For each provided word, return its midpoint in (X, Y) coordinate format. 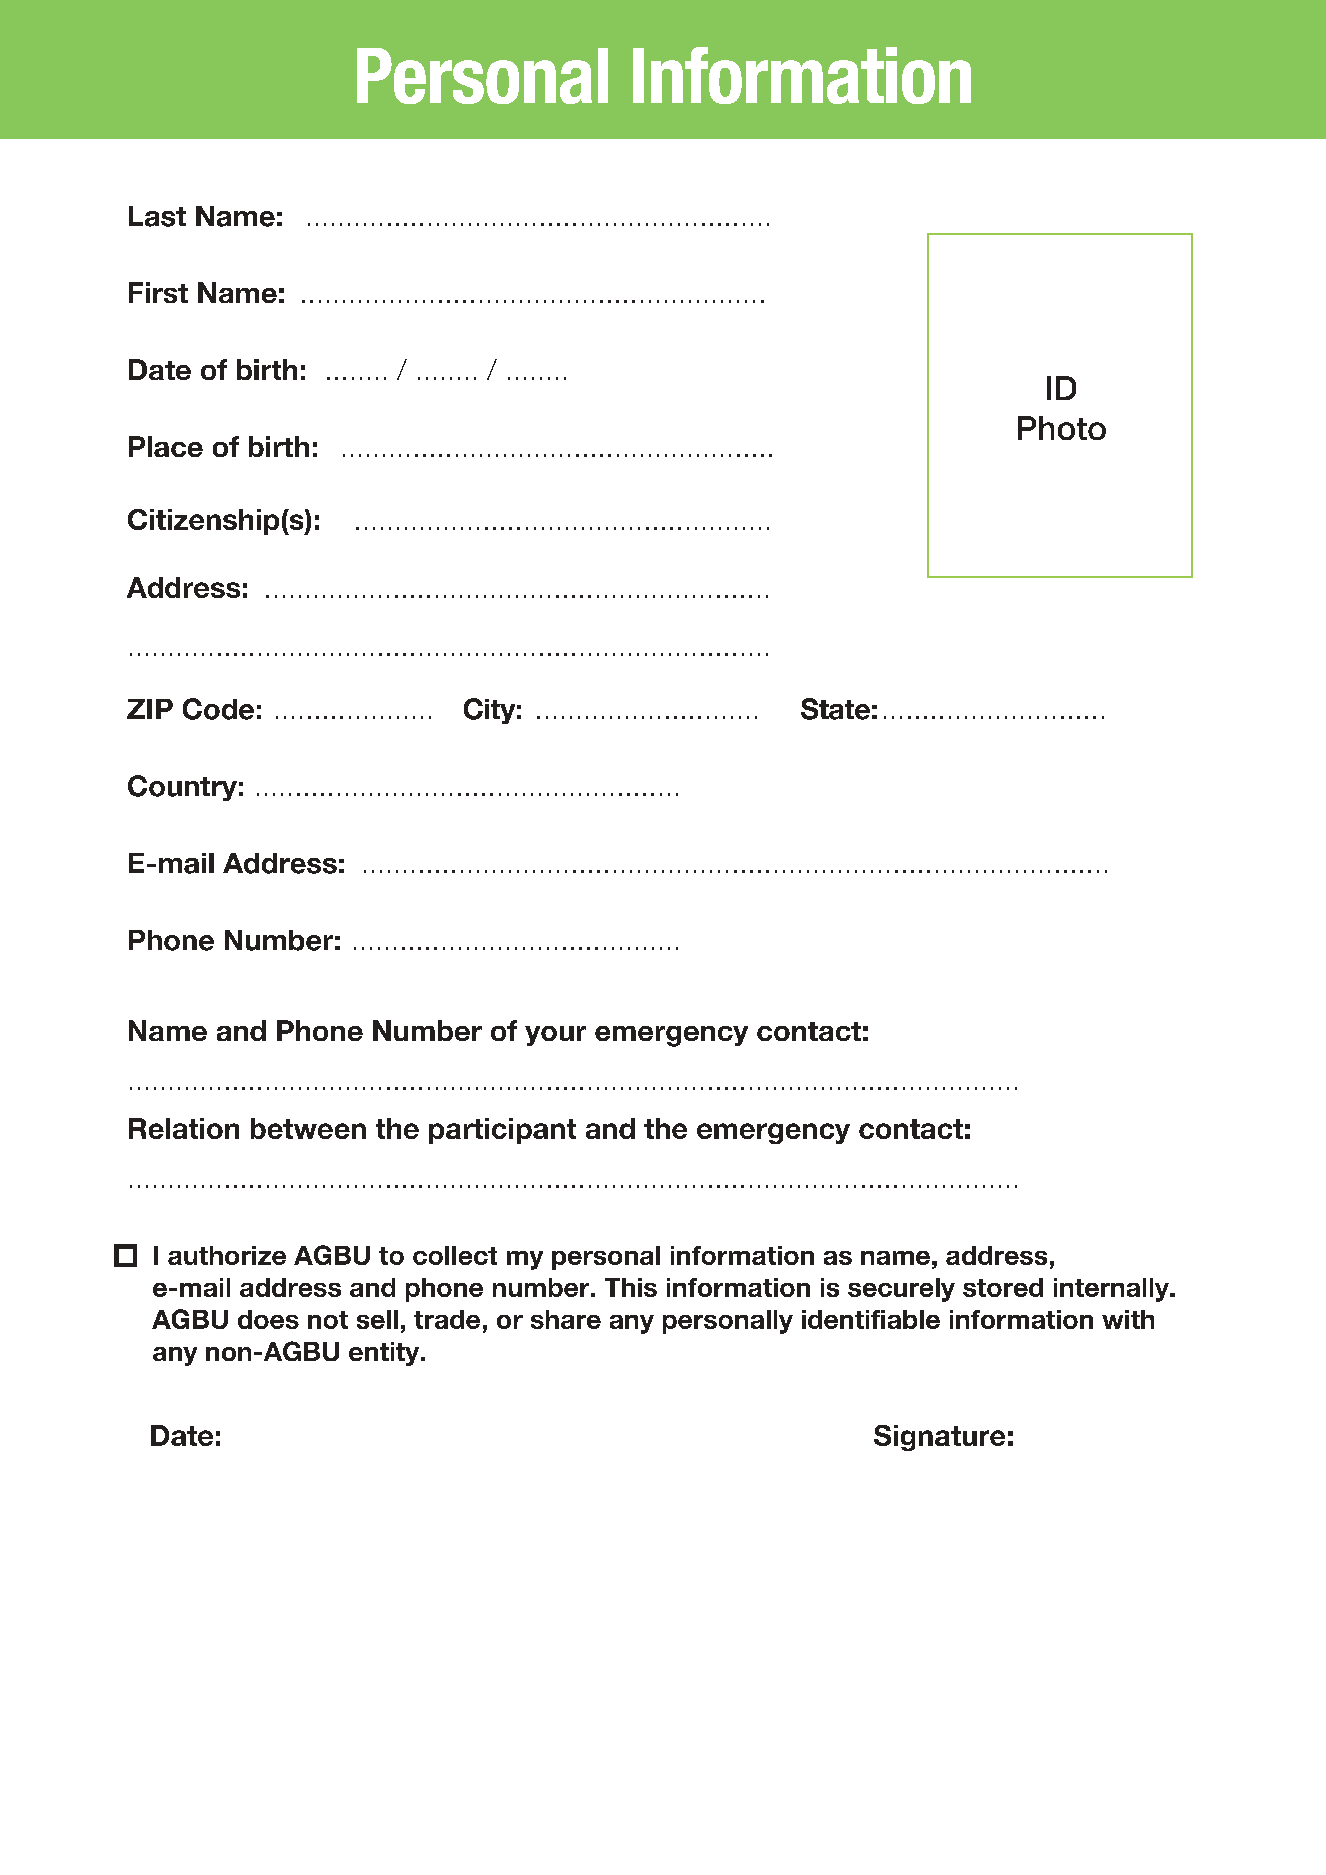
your (555, 1036)
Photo (1062, 428)
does (268, 1319)
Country (182, 788)
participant (502, 1131)
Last (157, 216)
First (158, 292)
